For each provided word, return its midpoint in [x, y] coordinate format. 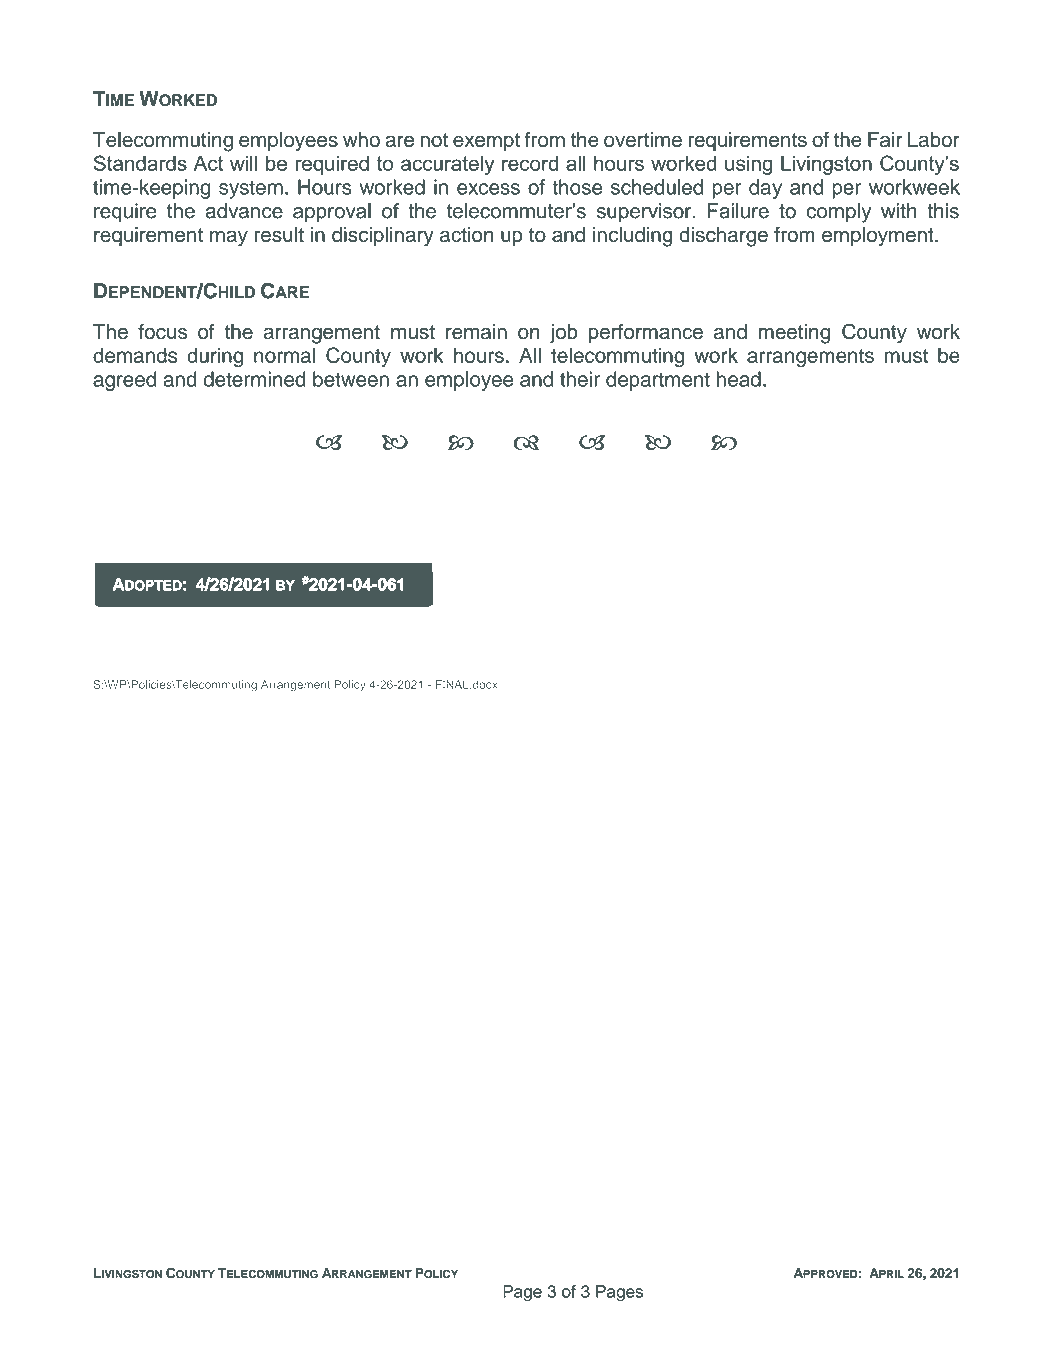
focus [162, 332]
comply [839, 213]
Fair [885, 139]
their [580, 379]
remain [476, 332]
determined [254, 379]
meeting [794, 334]
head [739, 379]
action [467, 234]
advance [244, 211]
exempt [486, 142]
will [243, 163]
